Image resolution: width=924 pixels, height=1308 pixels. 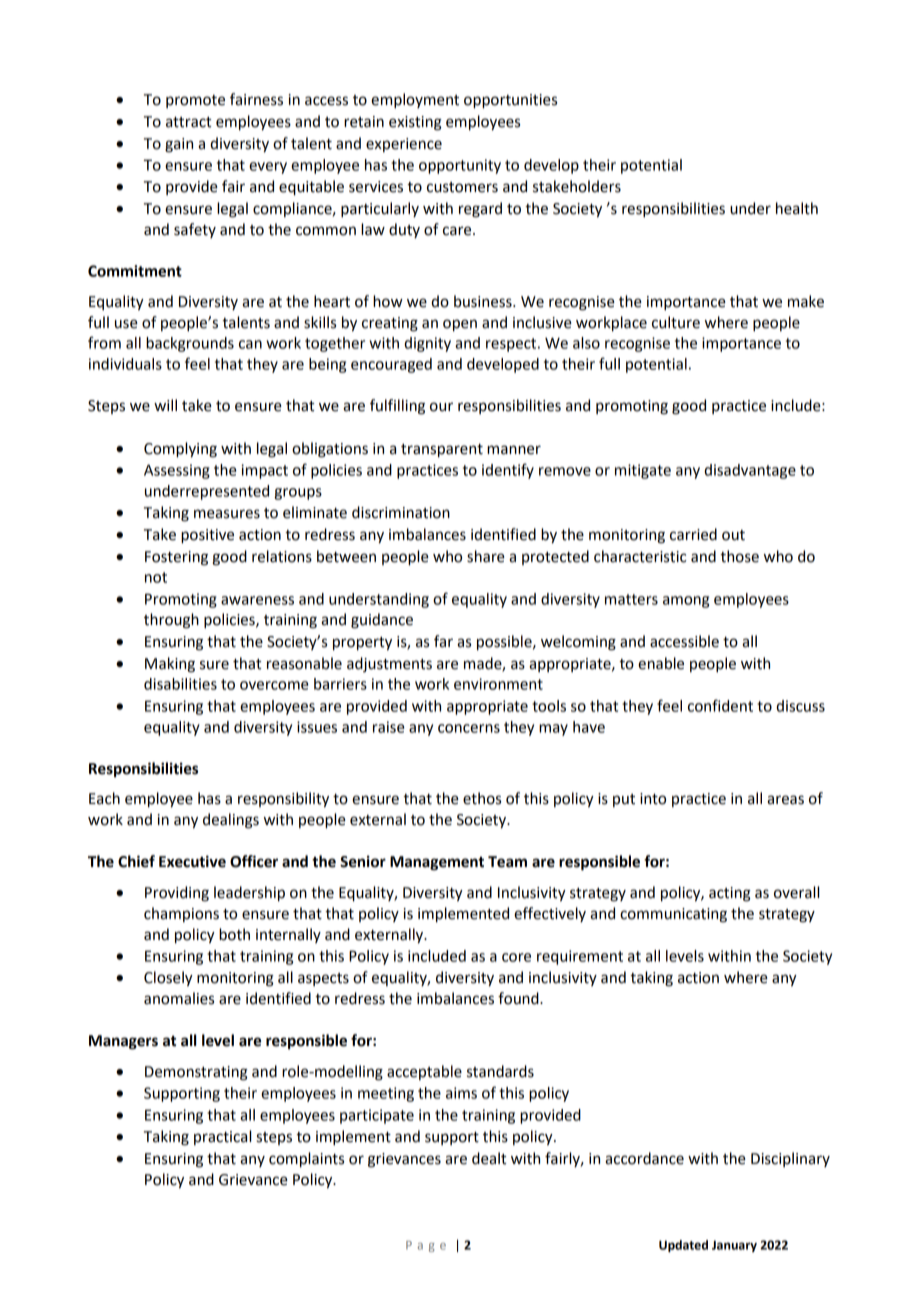 What do you see at coordinates (188, 122) in the image?
I see `attract` at bounding box center [188, 122].
